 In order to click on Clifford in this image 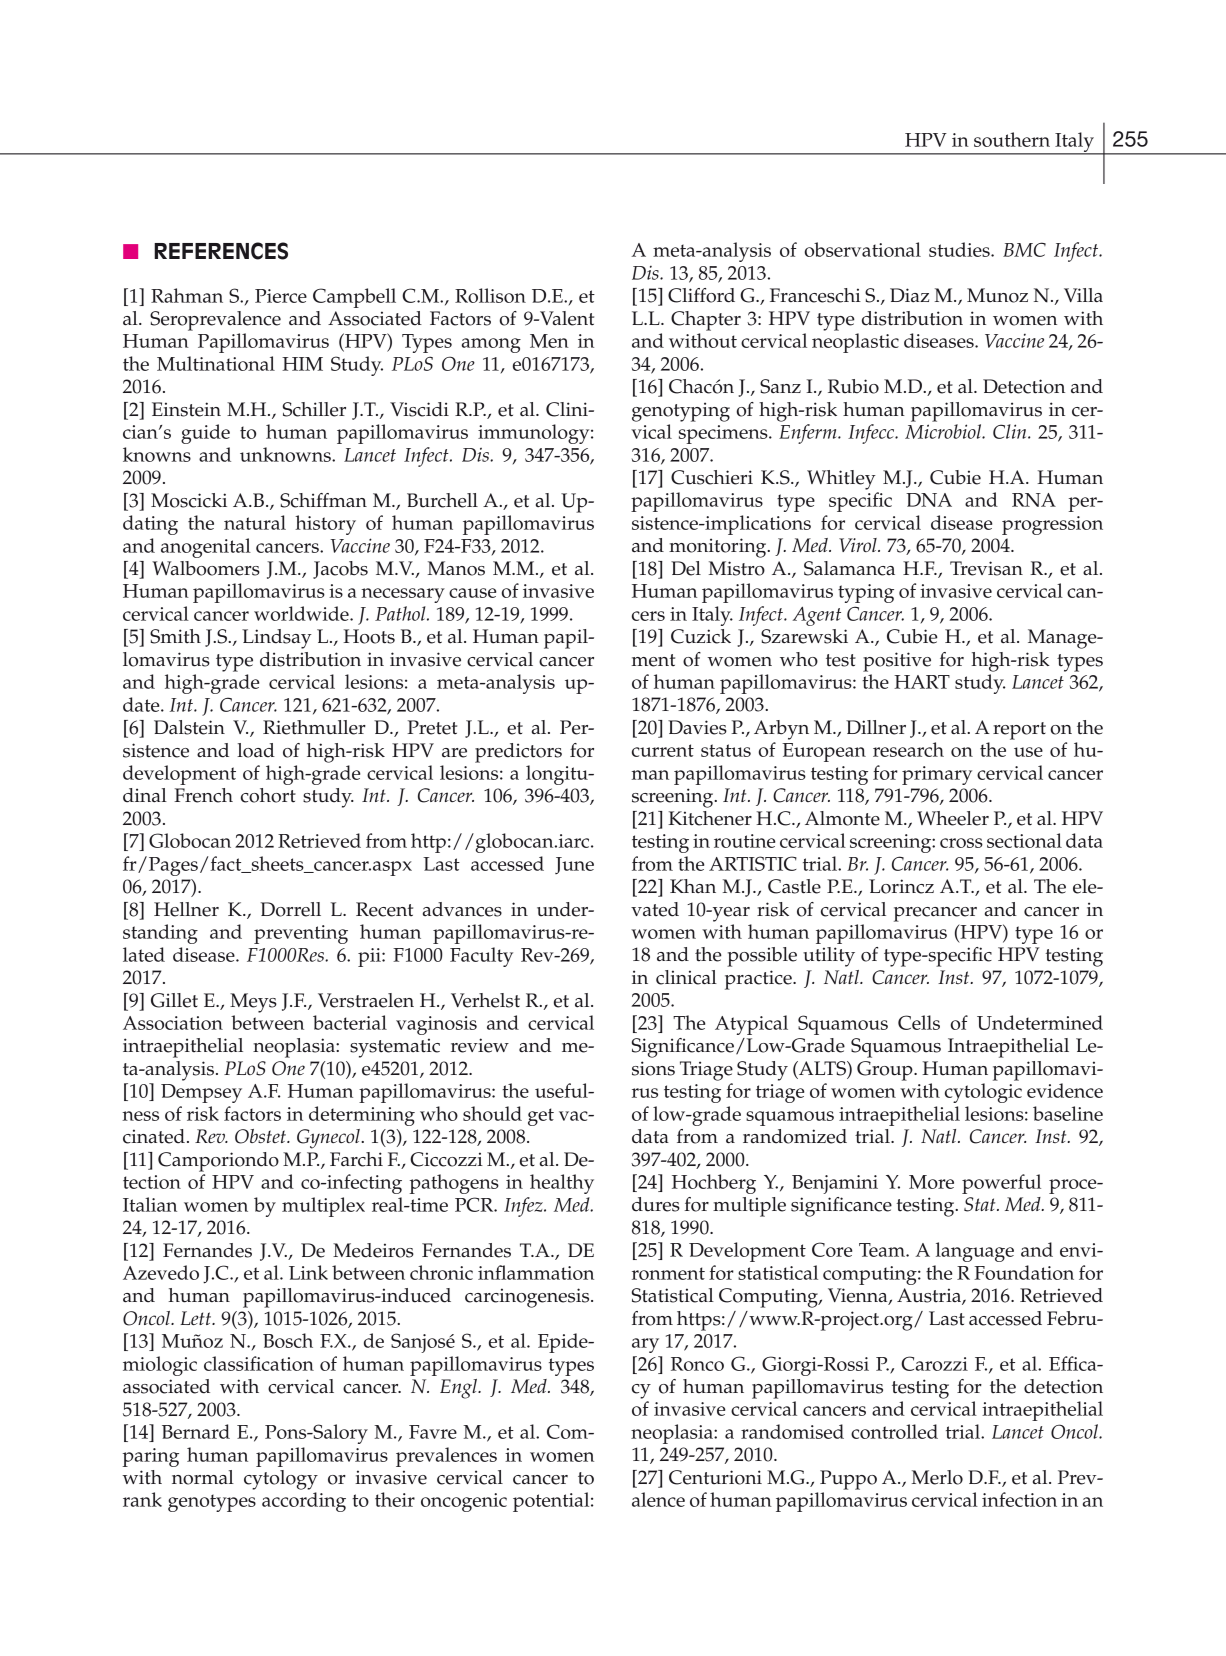, I will do `click(701, 295)`.
